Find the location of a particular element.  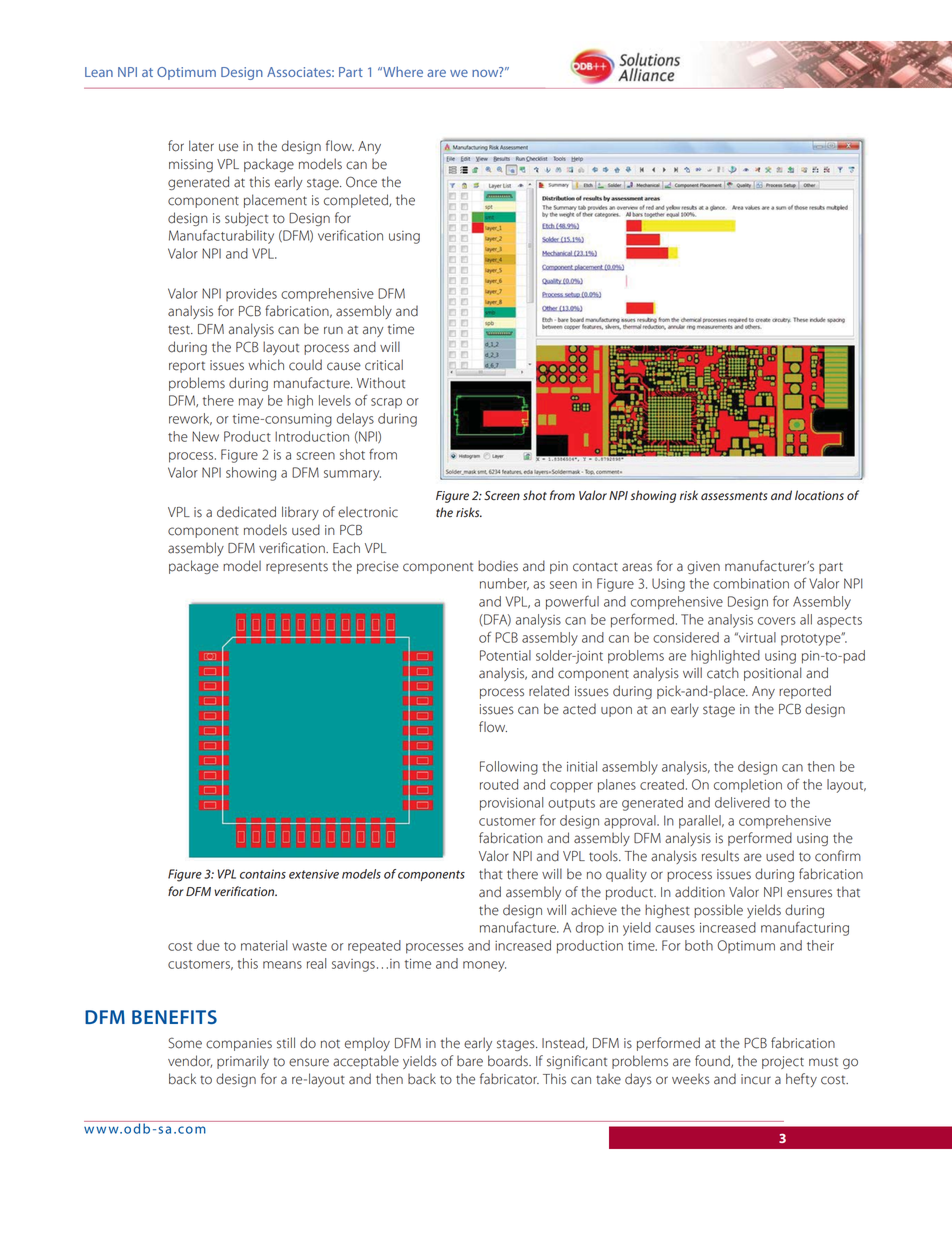

later is located at coordinates (201, 146).
